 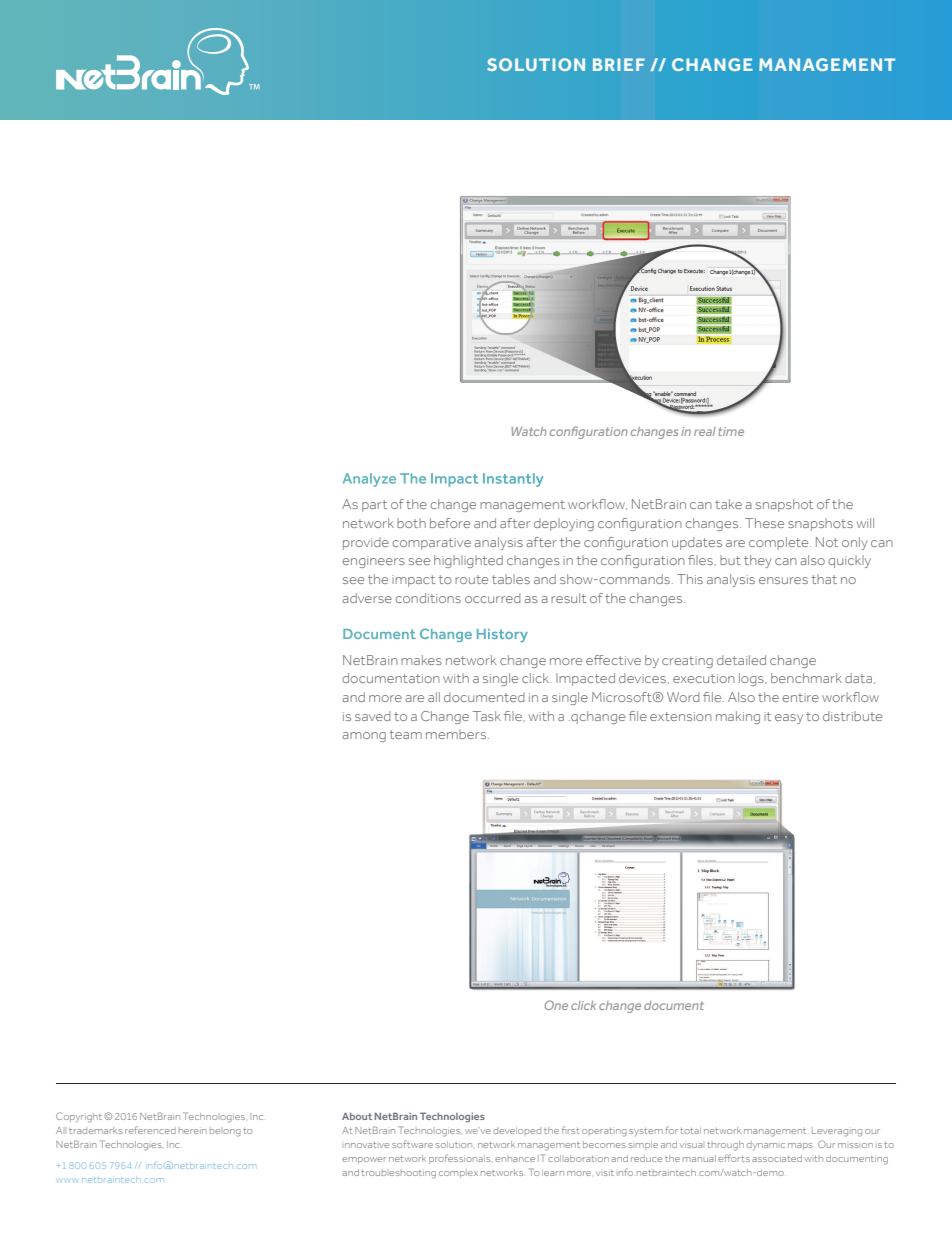 I want to click on time, so click(x=731, y=431).
